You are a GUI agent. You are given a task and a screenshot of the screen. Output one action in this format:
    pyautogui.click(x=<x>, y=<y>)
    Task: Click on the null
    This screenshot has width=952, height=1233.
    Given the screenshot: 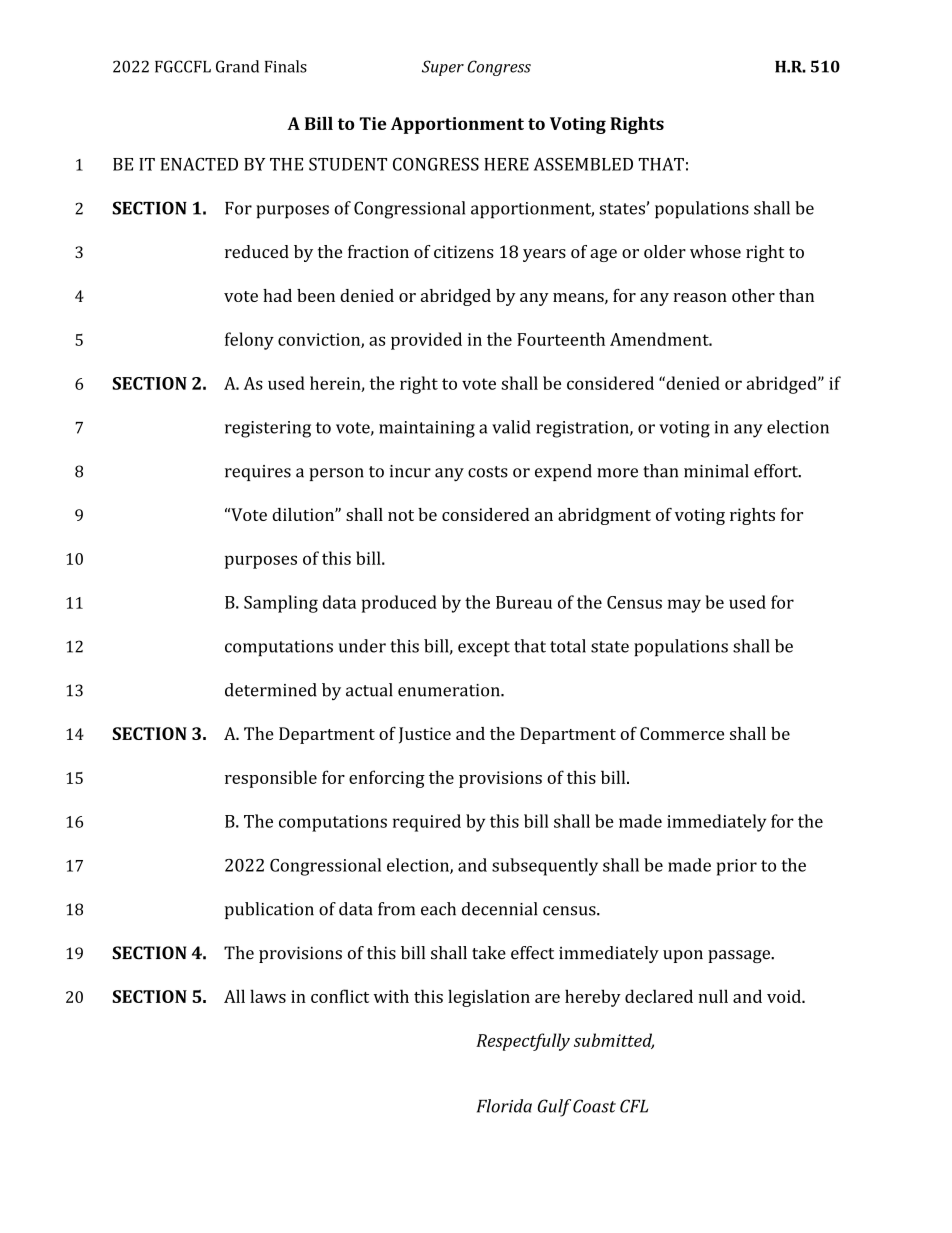 What is the action you would take?
    pyautogui.click(x=713, y=996)
